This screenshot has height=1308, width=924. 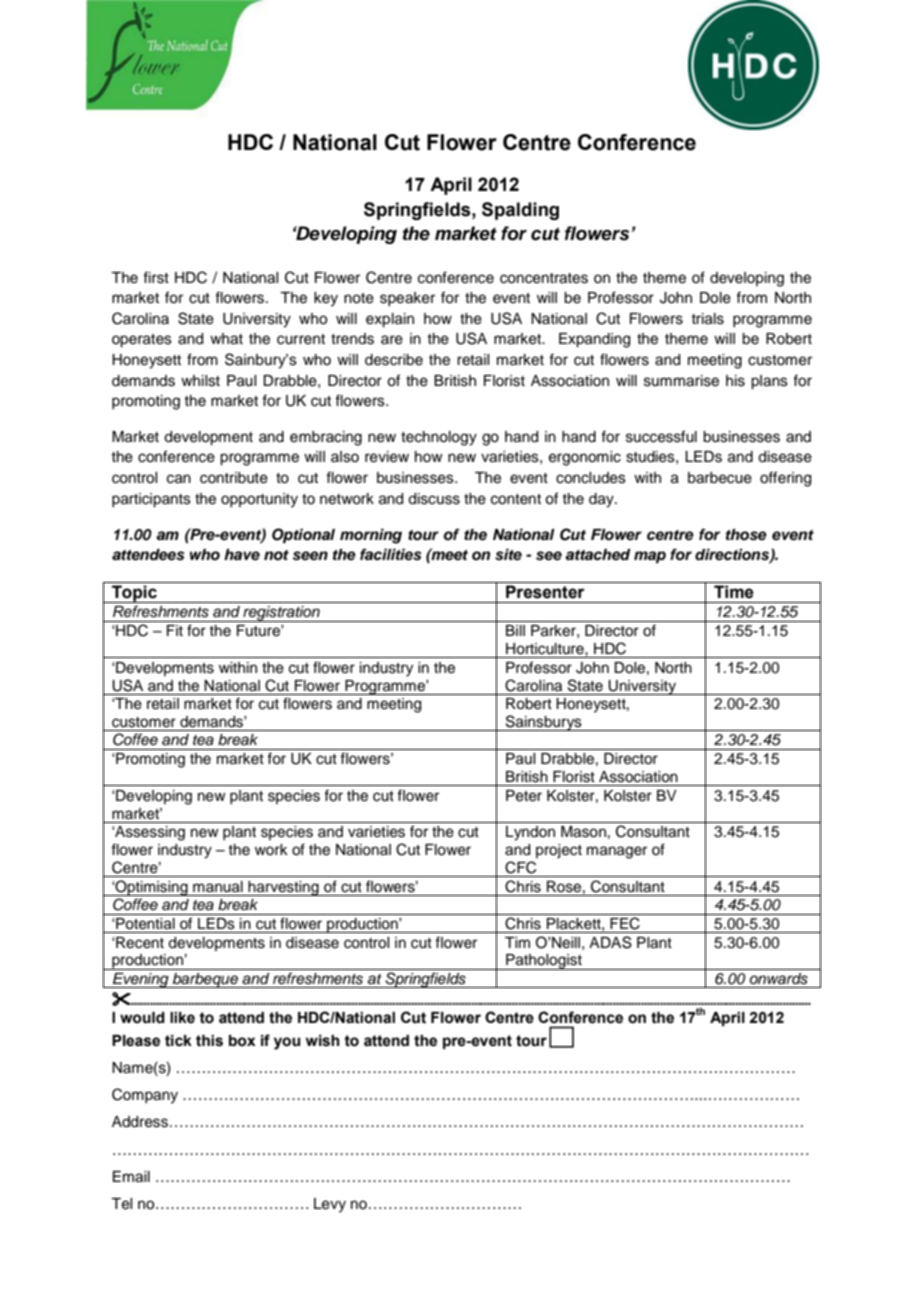 I want to click on trials, so click(x=707, y=319).
